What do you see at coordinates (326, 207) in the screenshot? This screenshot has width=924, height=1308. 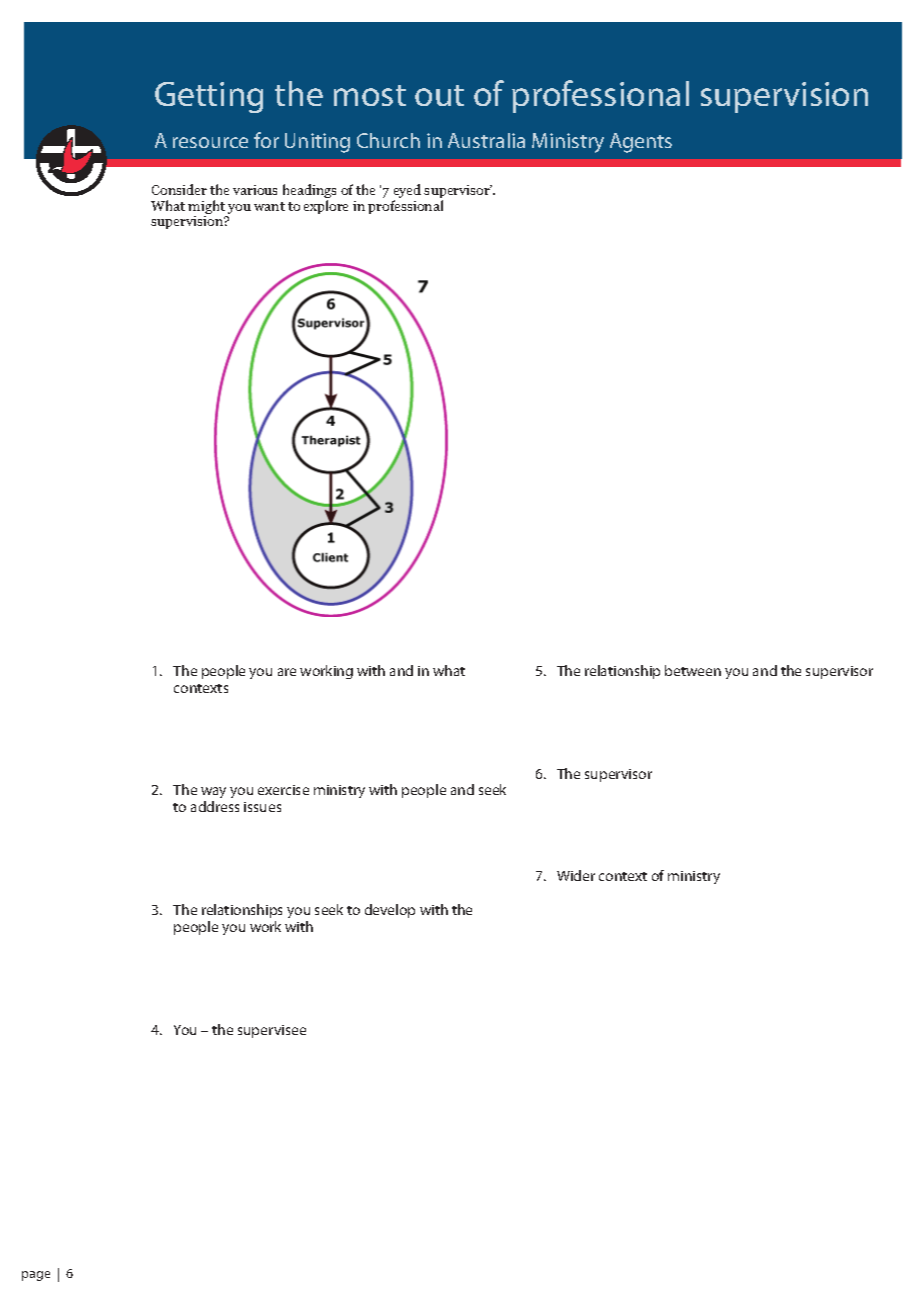 I see `explore` at bounding box center [326, 207].
